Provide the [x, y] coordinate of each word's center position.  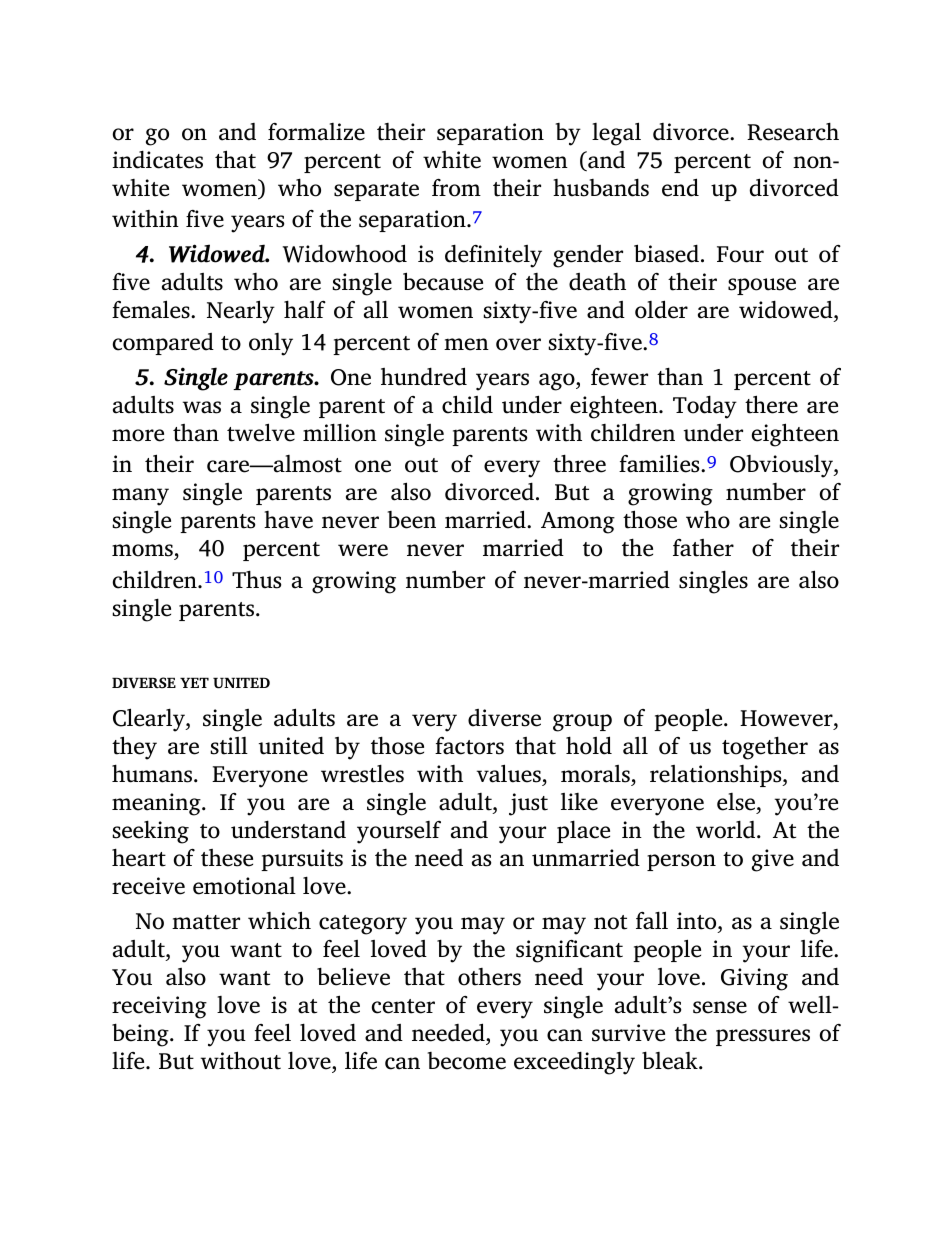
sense [720, 1007]
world [727, 829]
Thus [256, 579]
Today [705, 407]
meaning [157, 804]
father [703, 548]
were [363, 550]
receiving [159, 1007]
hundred [424, 376]
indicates [158, 159]
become [466, 1061]
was [202, 407]
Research [793, 131]
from [456, 188]
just [528, 804]
